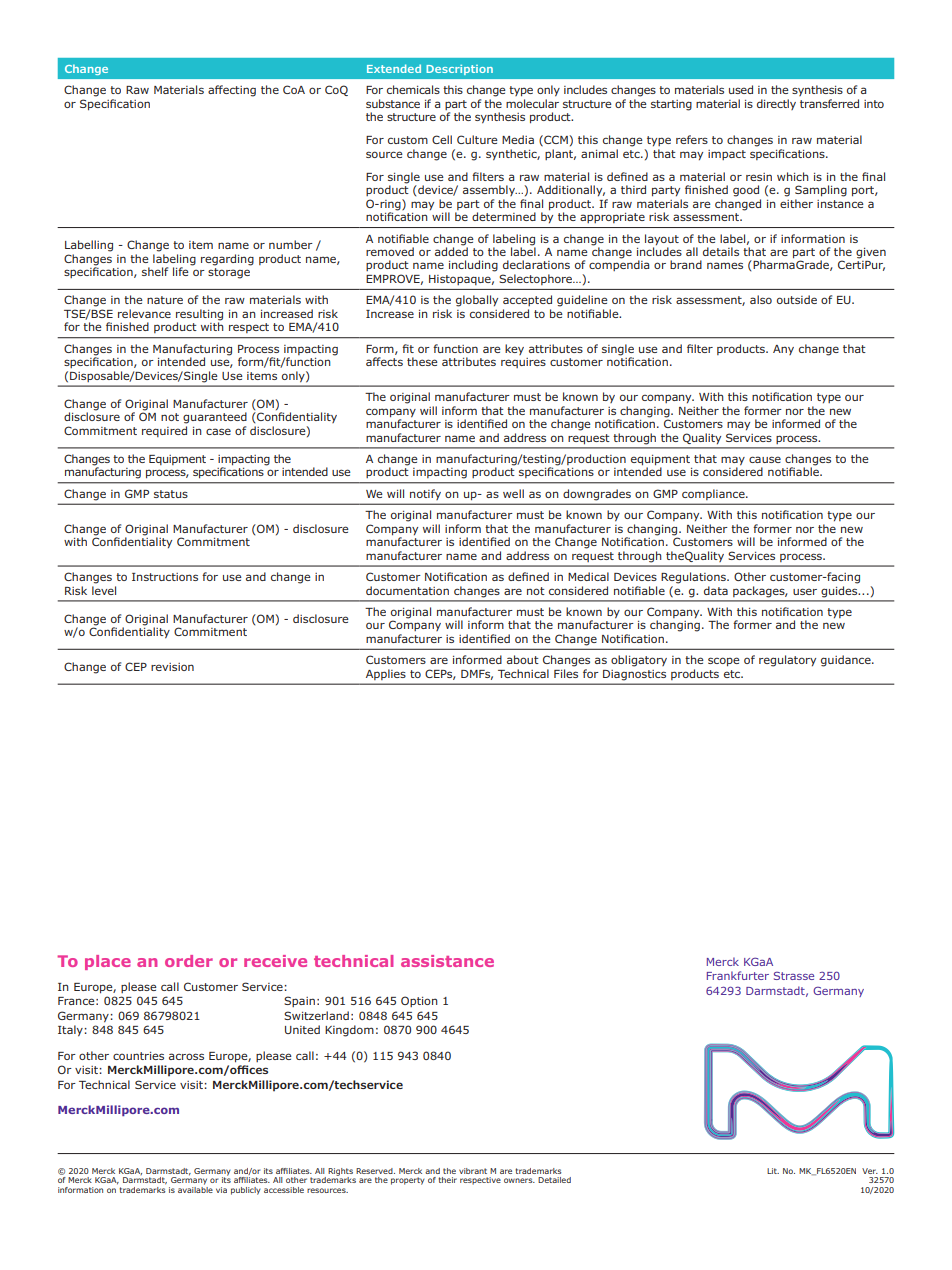 This screenshot has width=952, height=1270. I want to click on via, so click(221, 1190).
